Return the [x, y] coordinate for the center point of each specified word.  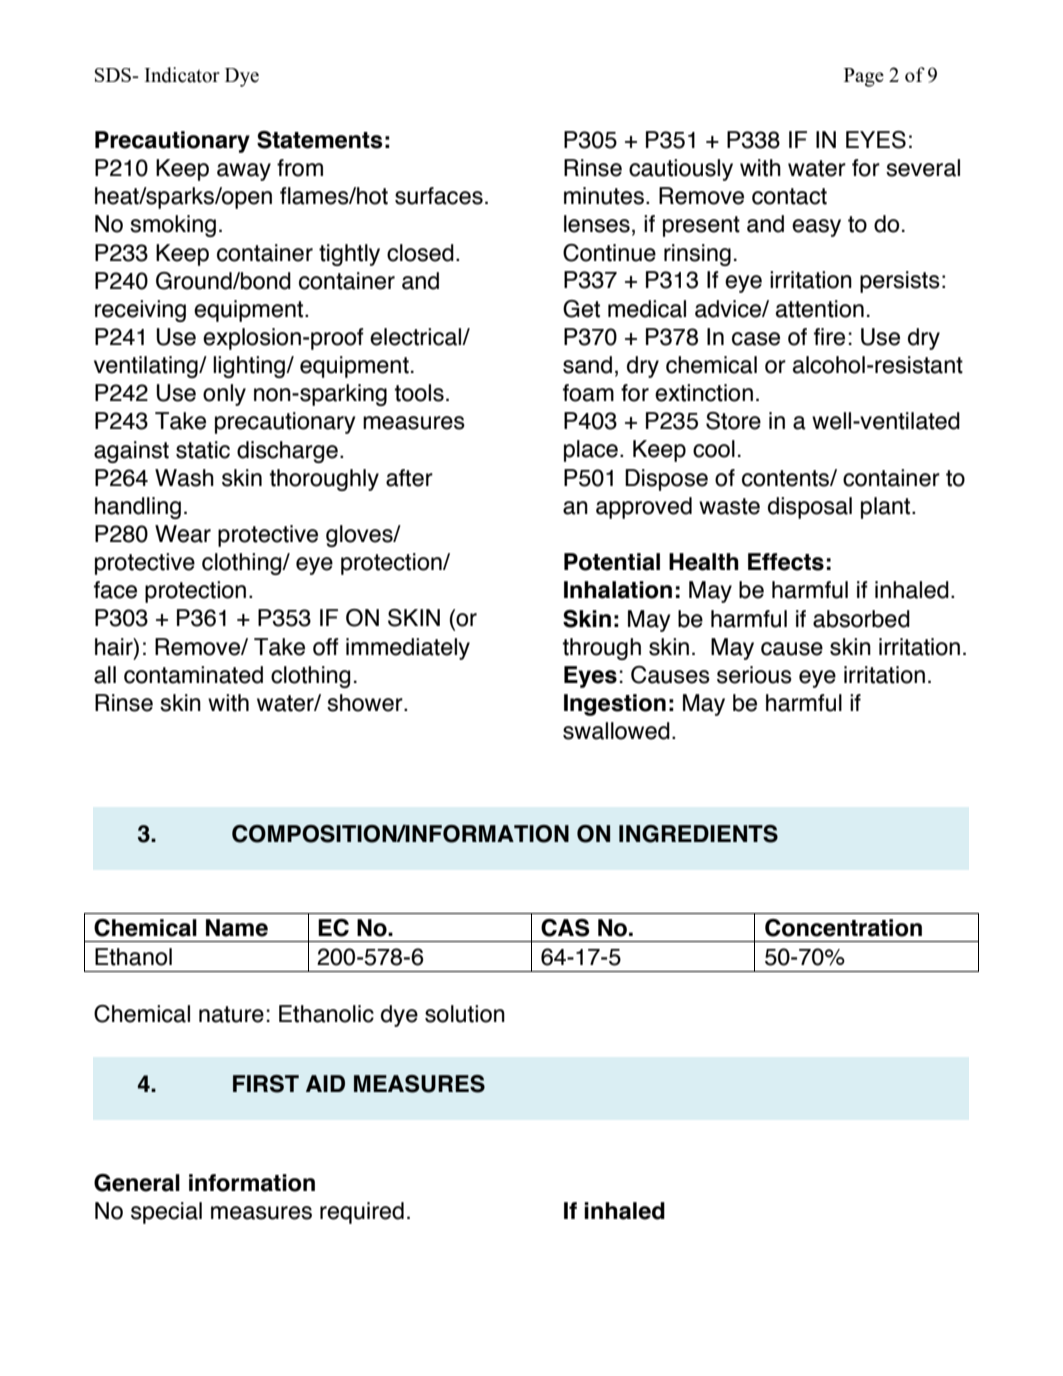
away [244, 172]
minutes [604, 196]
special [166, 1213]
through [601, 649]
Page [864, 77]
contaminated [193, 675]
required [362, 1213]
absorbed [861, 619]
